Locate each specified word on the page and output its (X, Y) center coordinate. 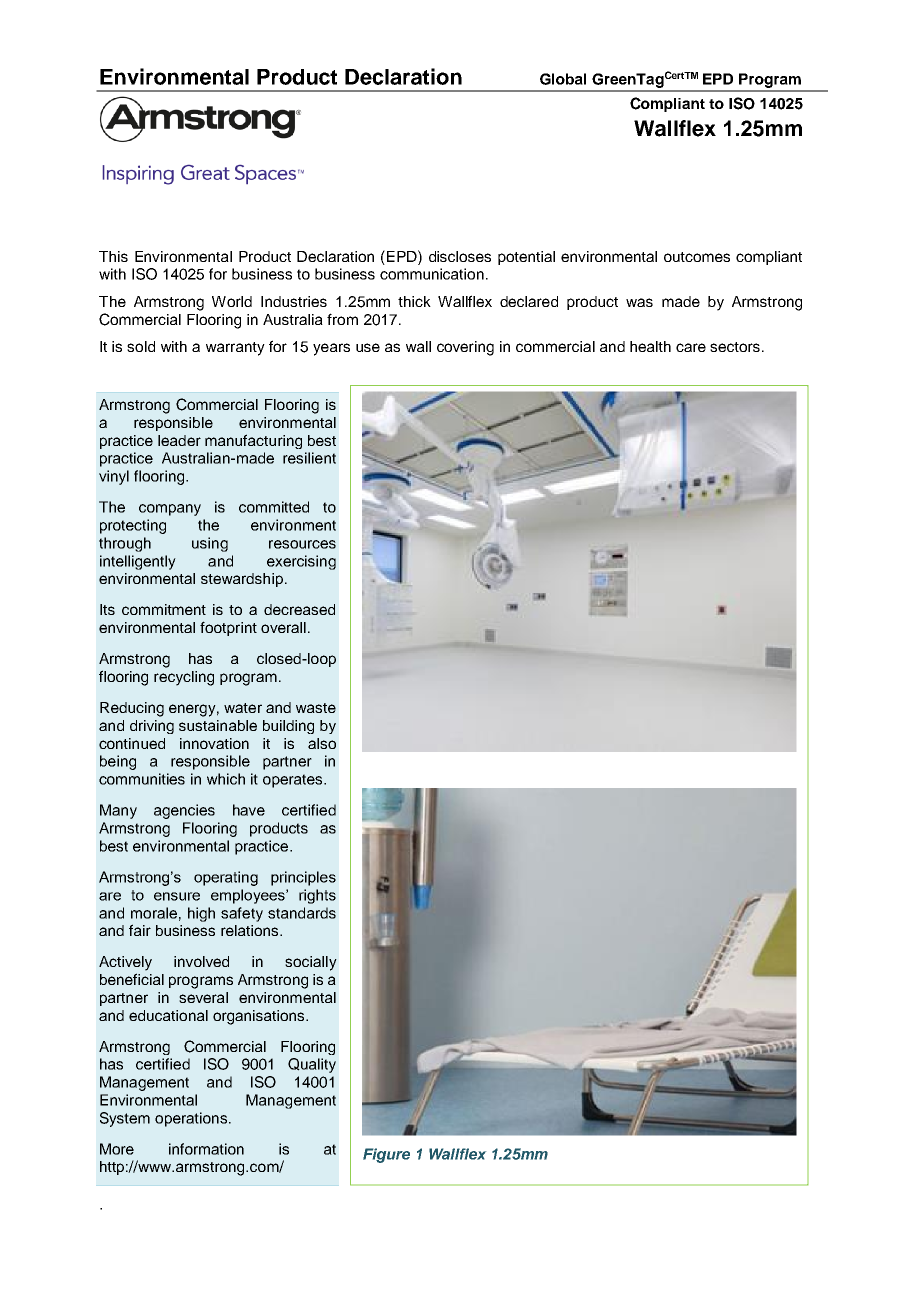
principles (303, 878)
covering (465, 348)
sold (141, 346)
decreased (299, 609)
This (113, 256)
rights (317, 896)
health (650, 346)
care (691, 347)
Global (563, 79)
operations (191, 1119)
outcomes (697, 257)
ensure (177, 896)
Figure (386, 1155)
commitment (164, 609)
